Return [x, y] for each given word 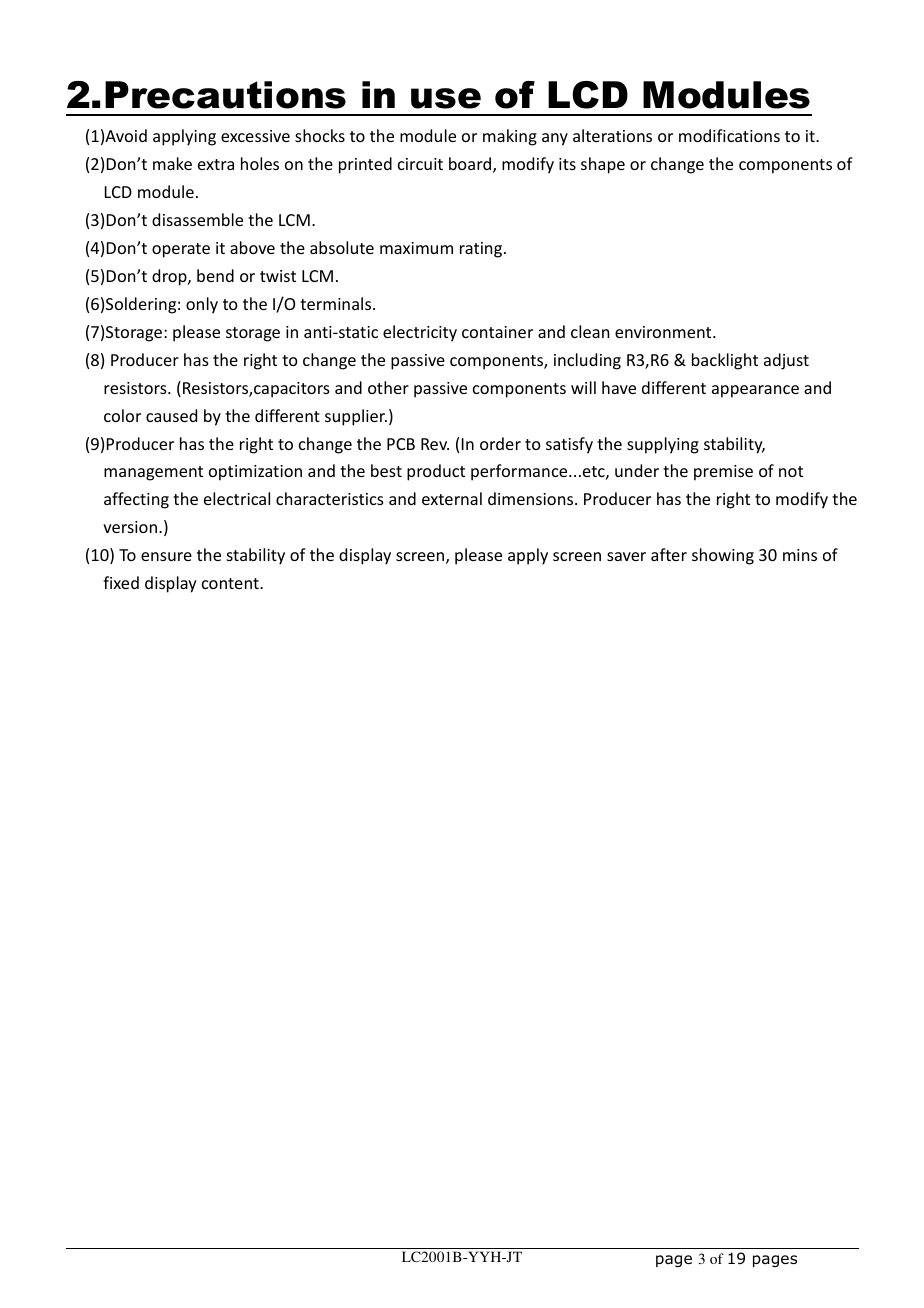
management [153, 473]
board [471, 165]
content [231, 583]
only [202, 305]
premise [723, 473]
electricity [420, 333]
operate [181, 250]
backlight [725, 361]
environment [664, 332]
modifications [729, 135]
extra [216, 164]
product [436, 472]
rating [482, 250]
